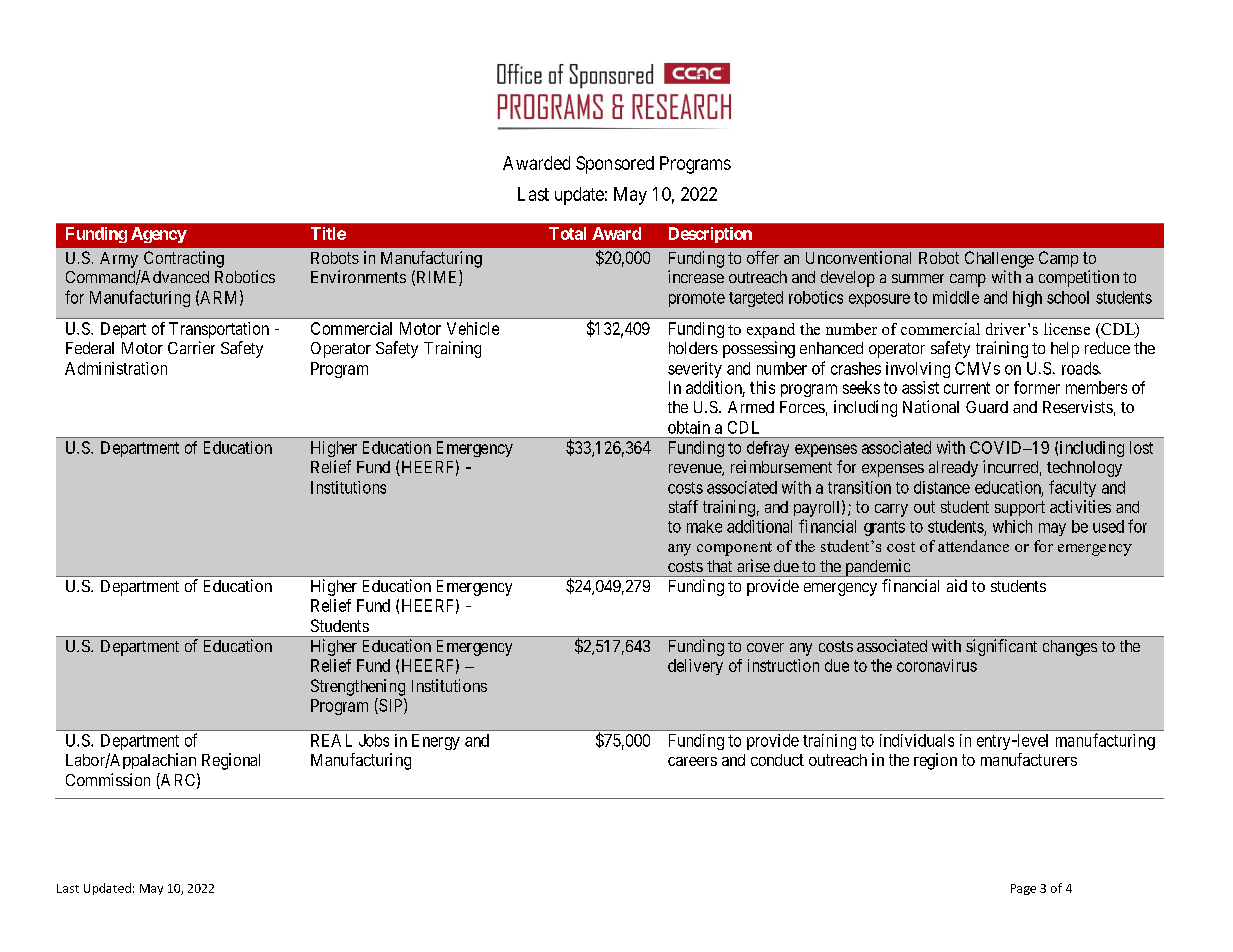  I want to click on Commission, so click(108, 779).
